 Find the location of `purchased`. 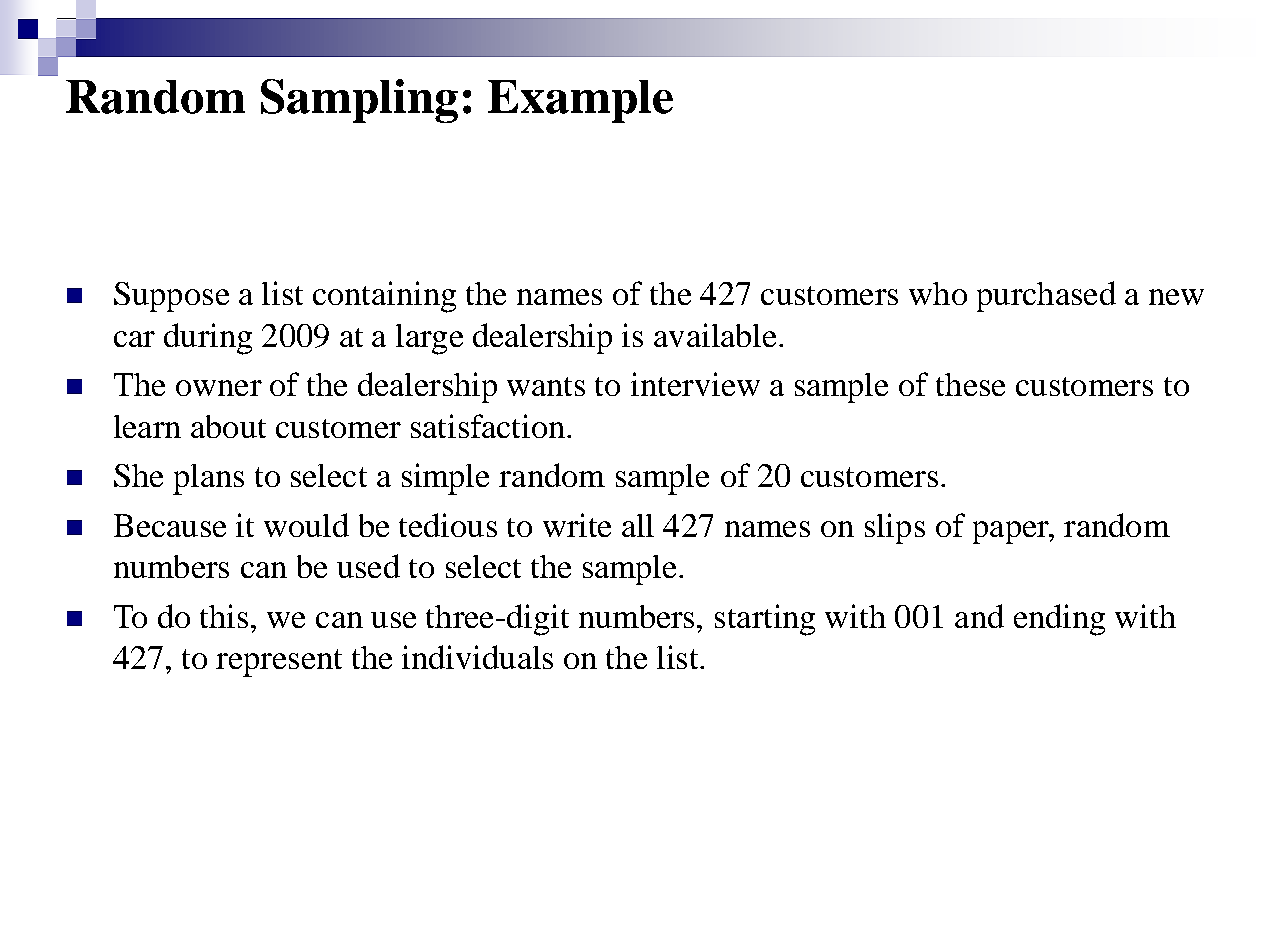

purchased is located at coordinates (1046, 296).
